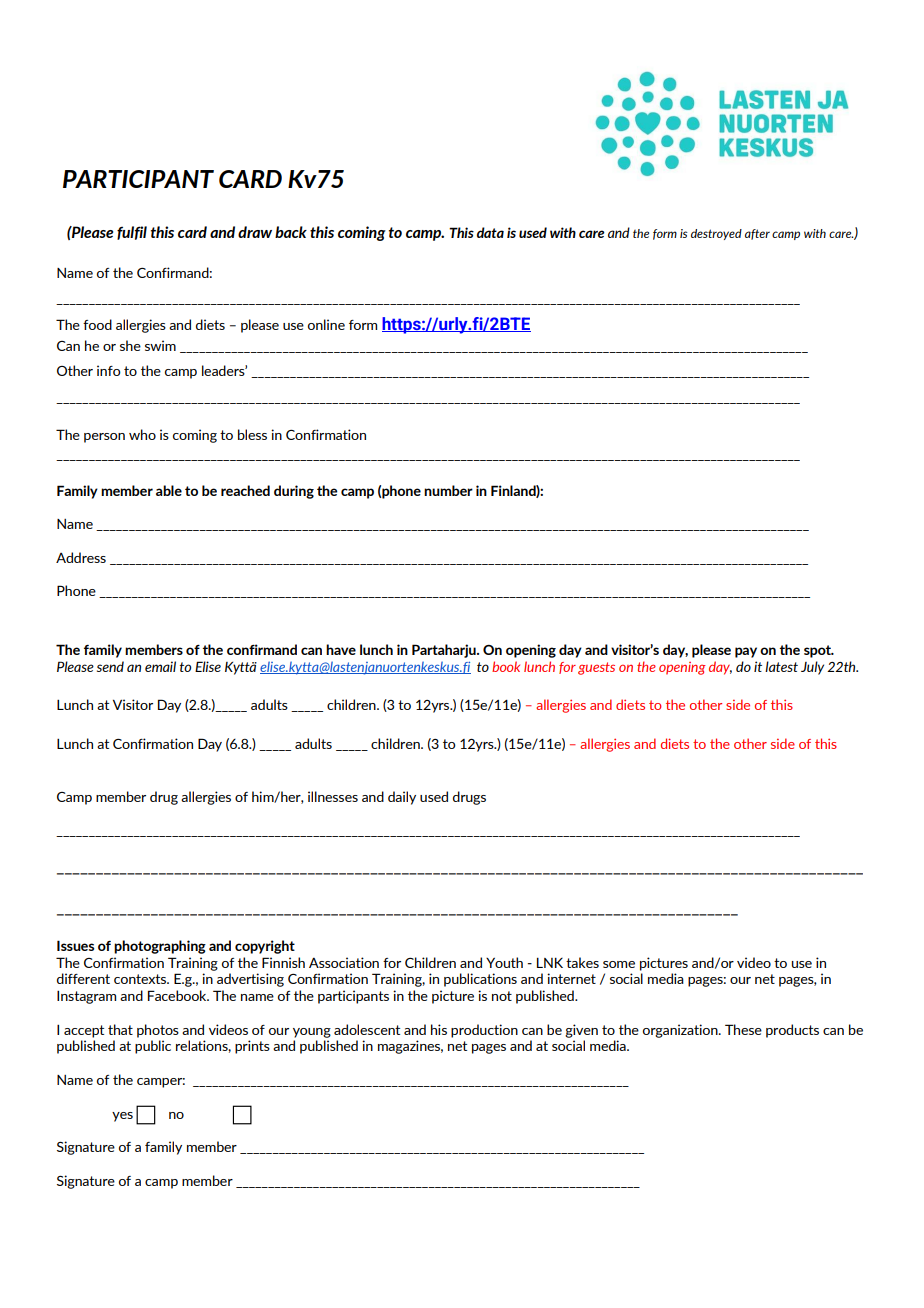  What do you see at coordinates (781, 666) in the image?
I see `latest` at bounding box center [781, 666].
